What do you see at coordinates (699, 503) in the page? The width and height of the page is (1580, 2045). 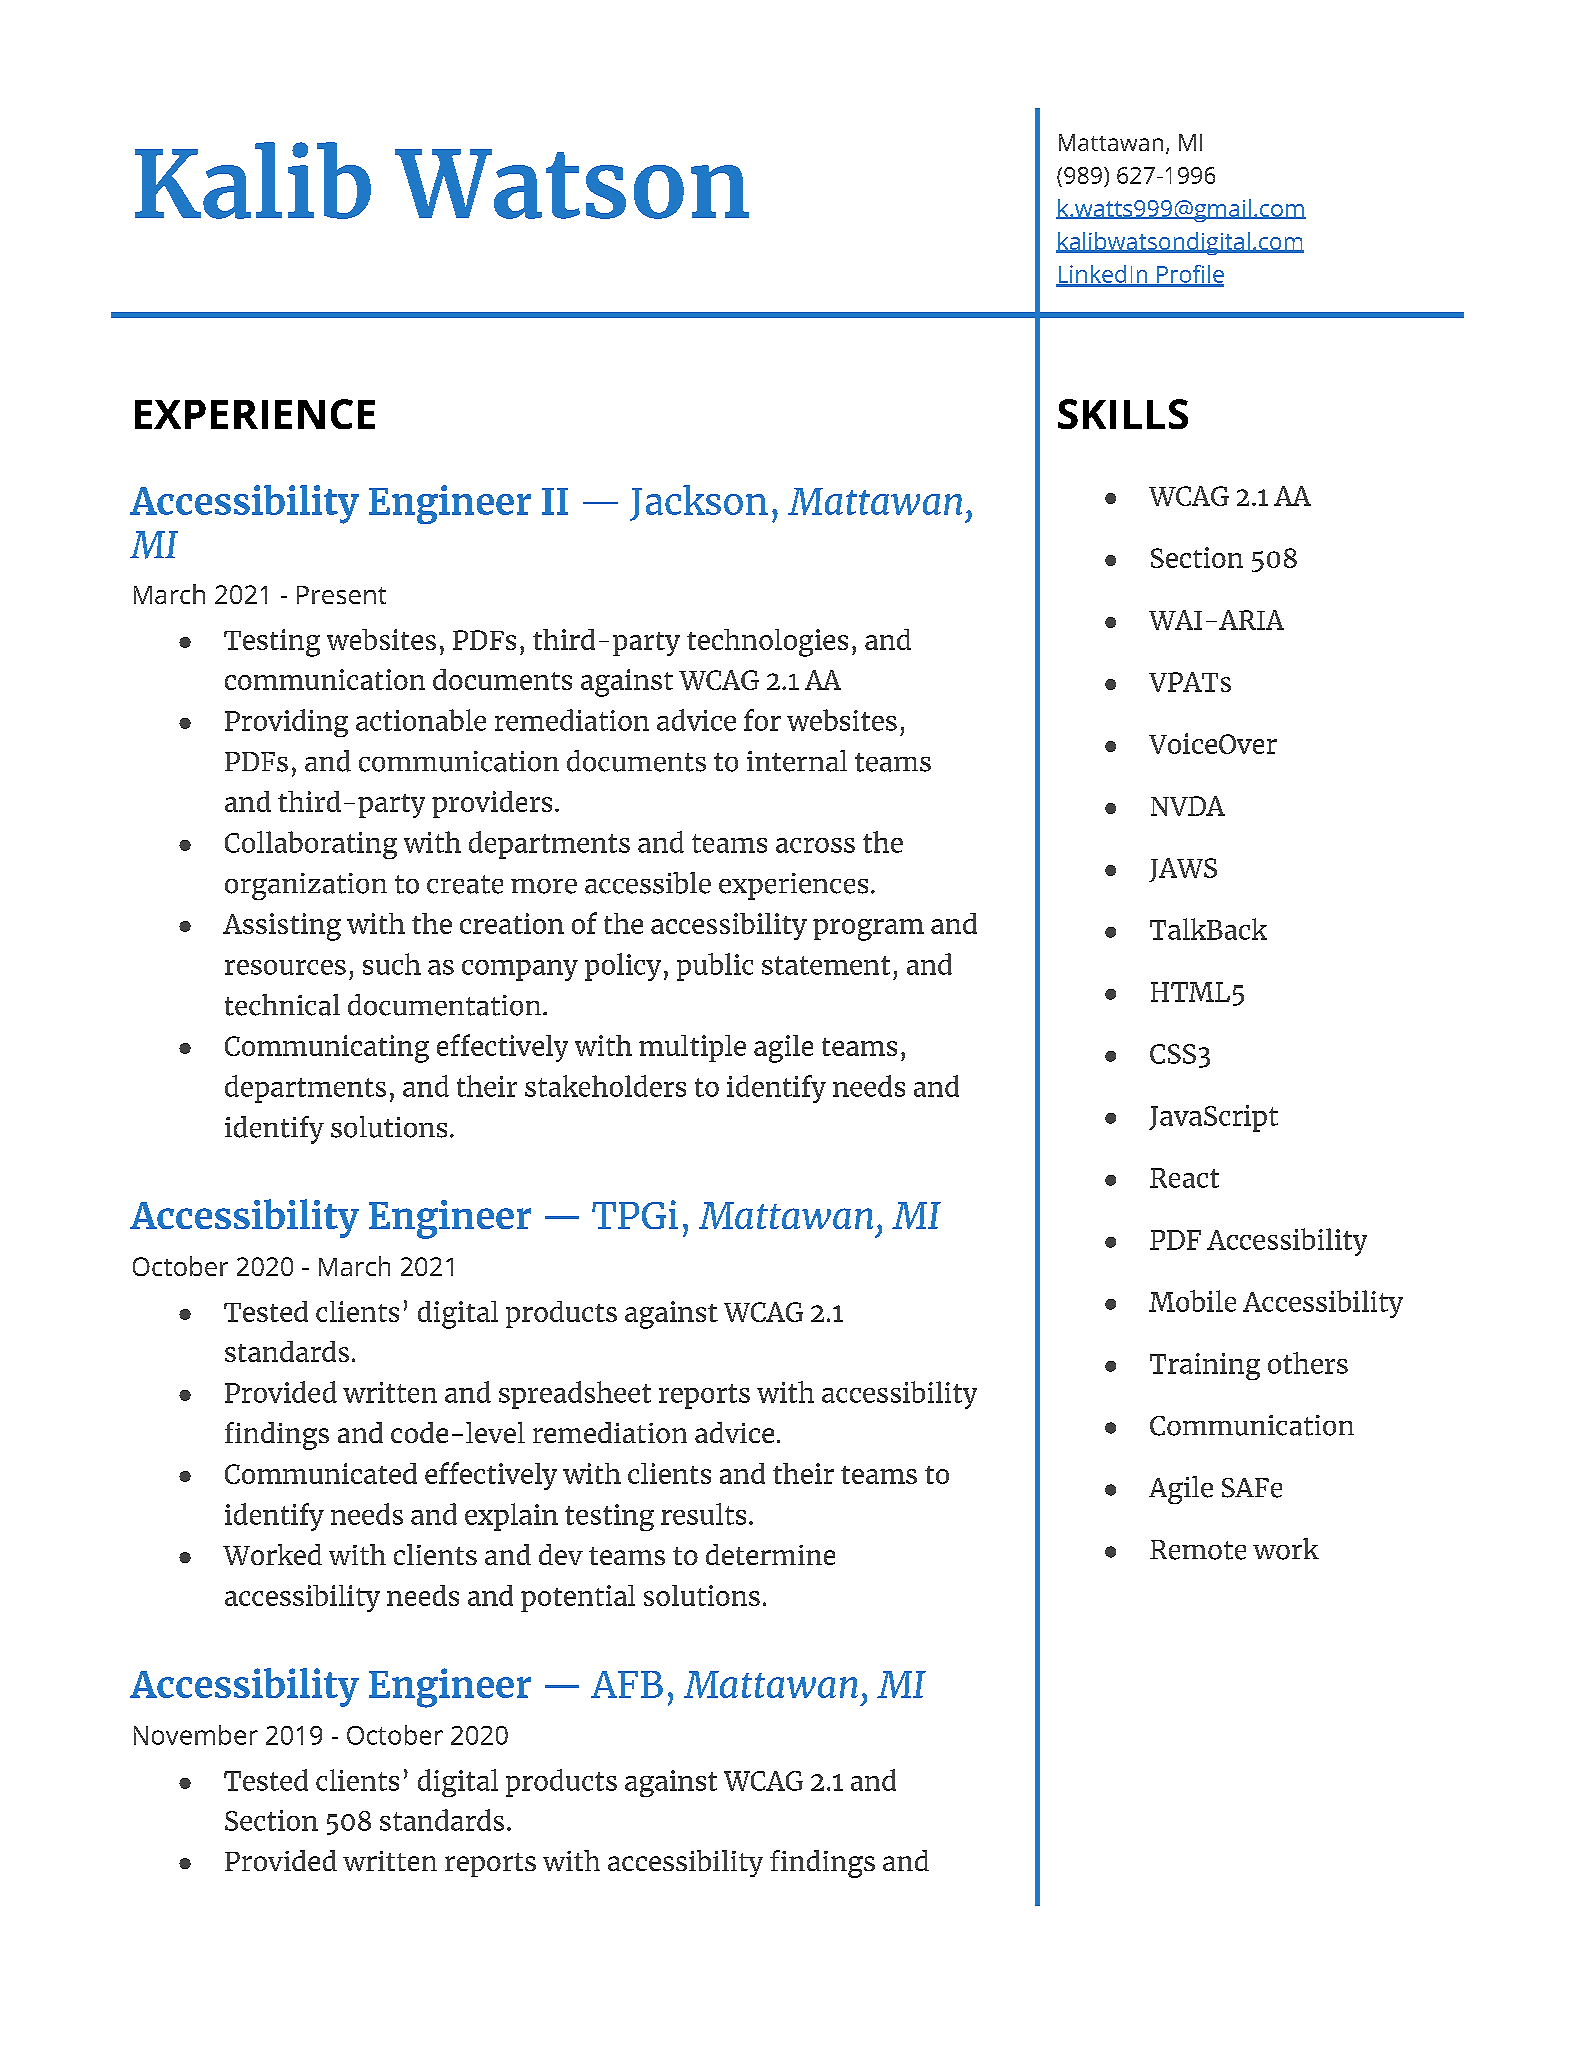 I see `Jackson` at bounding box center [699, 503].
